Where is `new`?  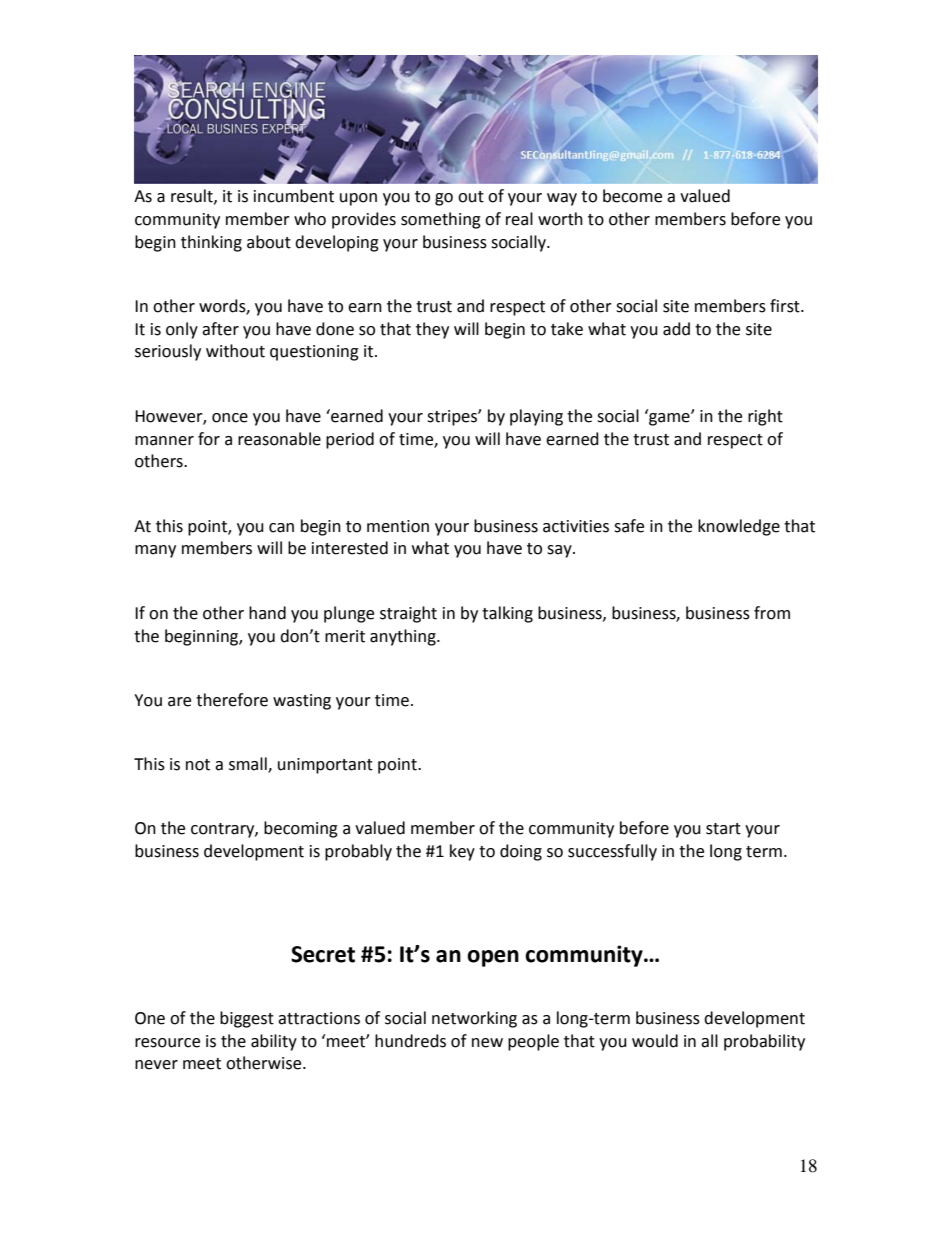 new is located at coordinates (487, 1043).
